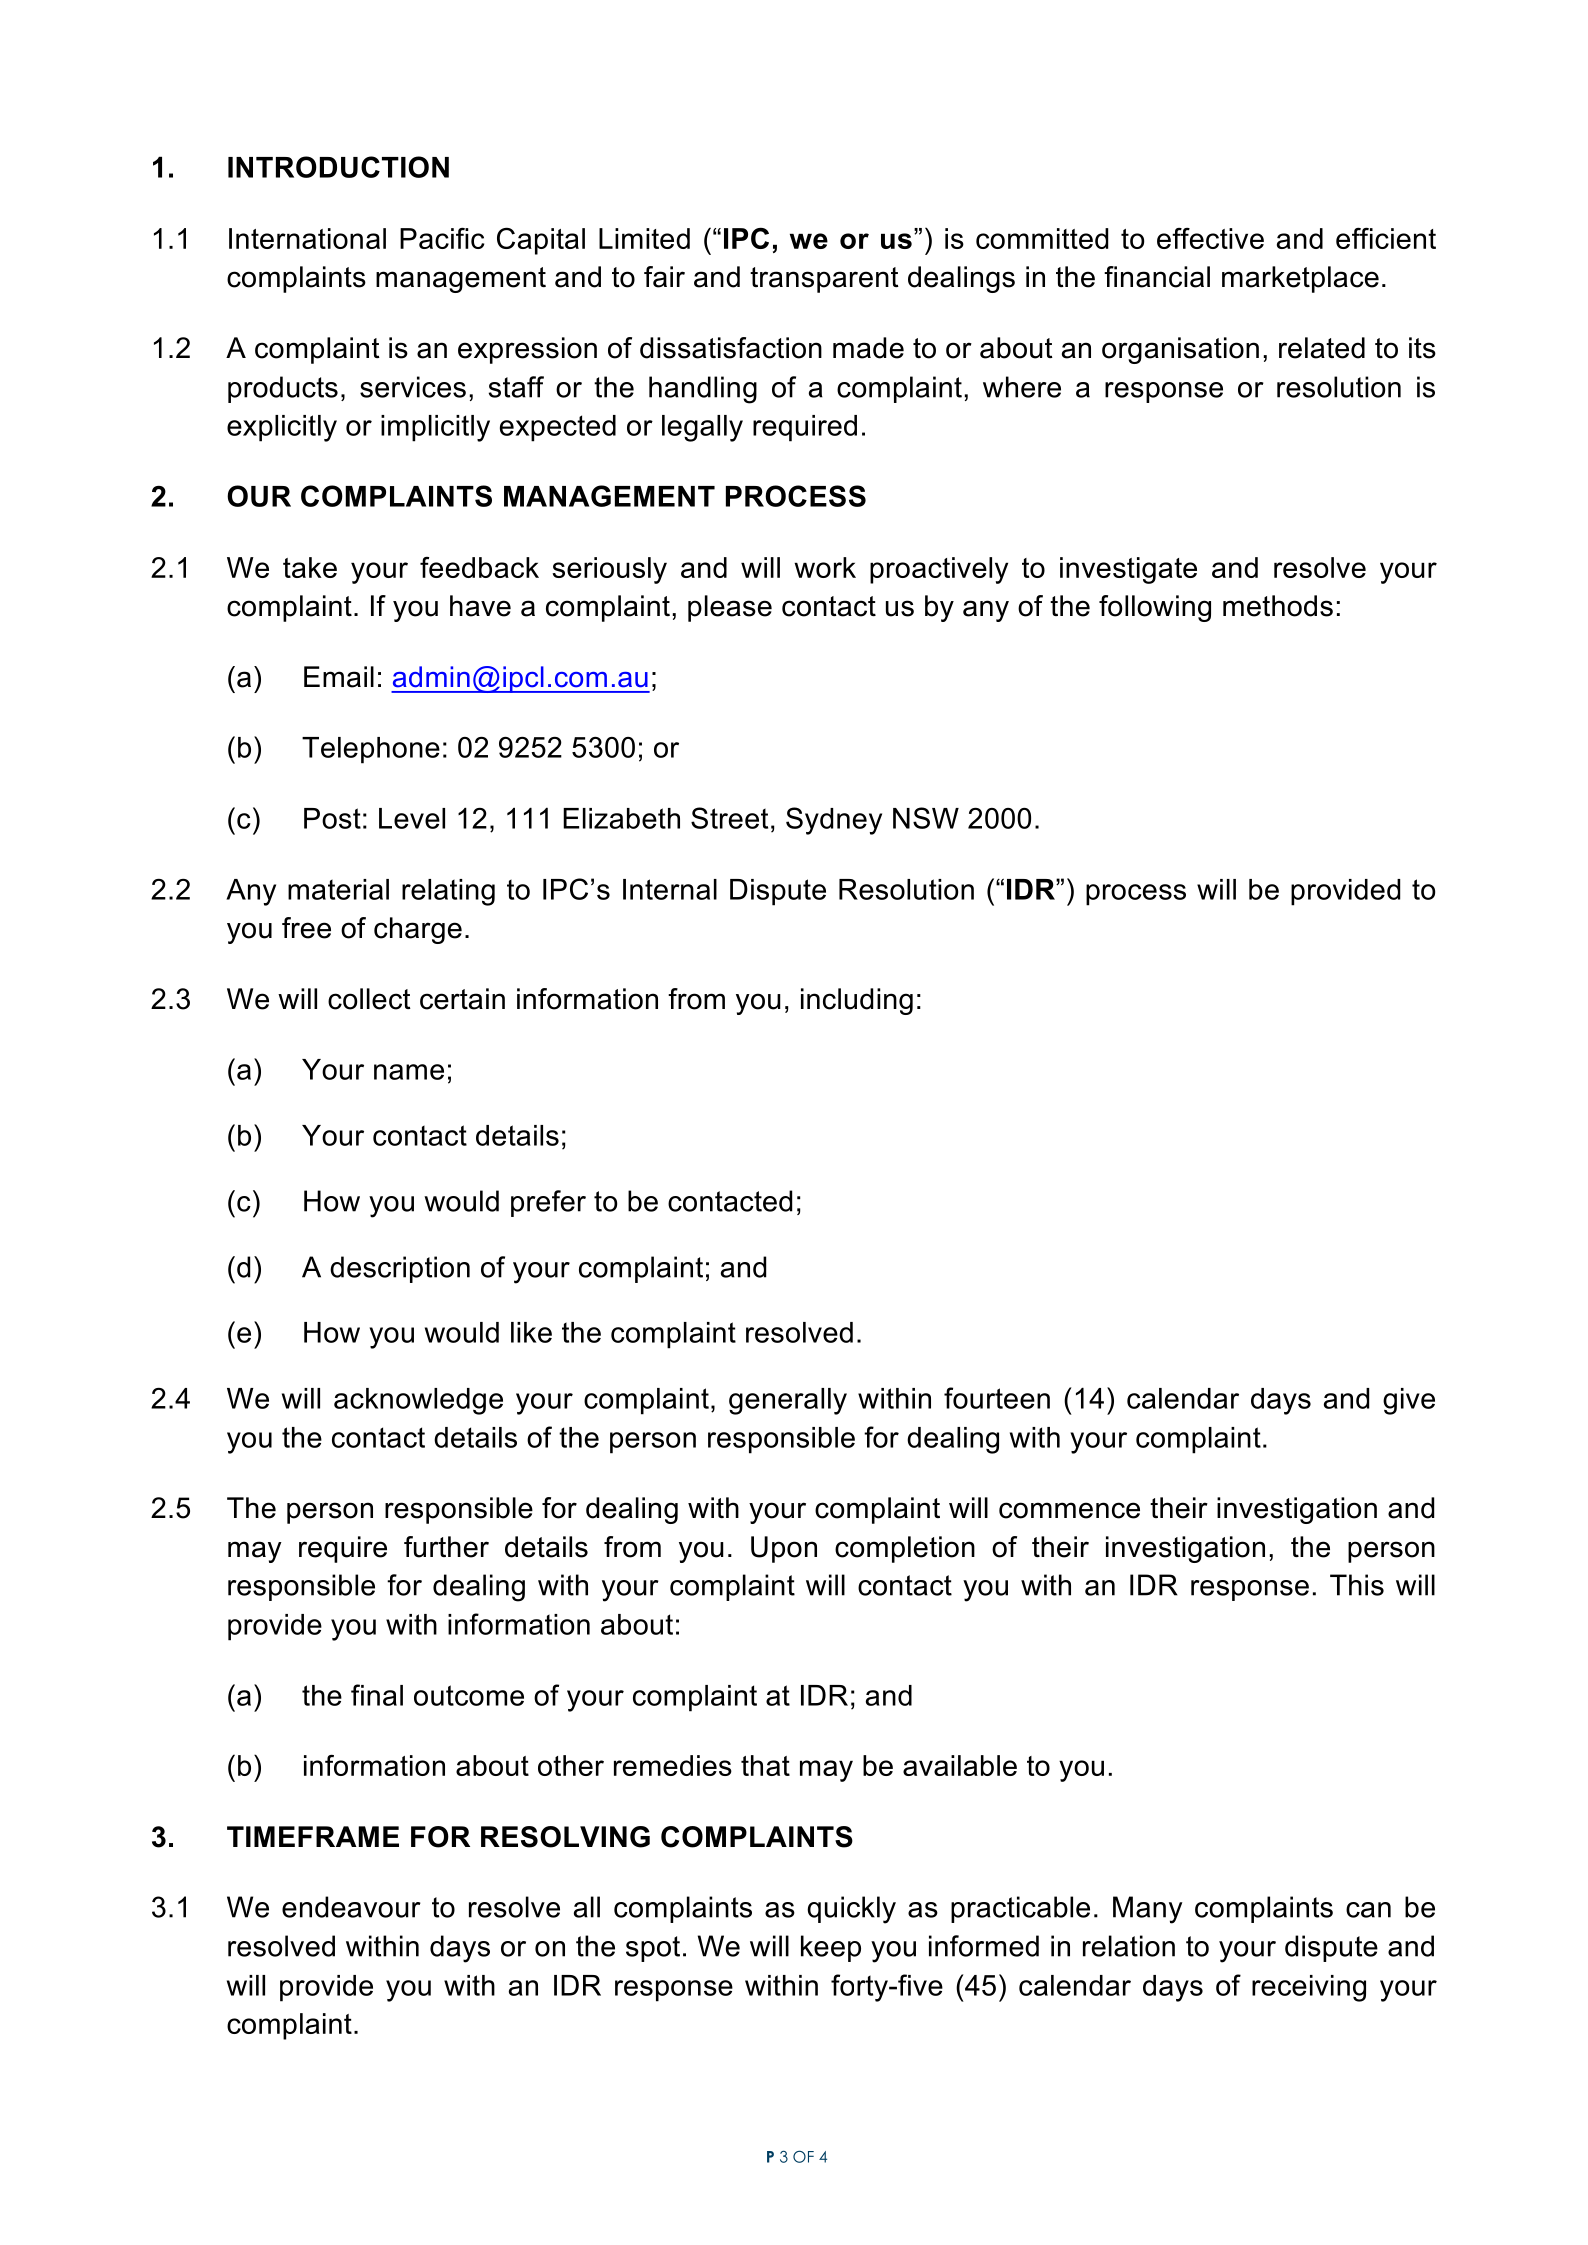 Image resolution: width=1588 pixels, height=2245 pixels. I want to click on endeavour, so click(351, 1907).
